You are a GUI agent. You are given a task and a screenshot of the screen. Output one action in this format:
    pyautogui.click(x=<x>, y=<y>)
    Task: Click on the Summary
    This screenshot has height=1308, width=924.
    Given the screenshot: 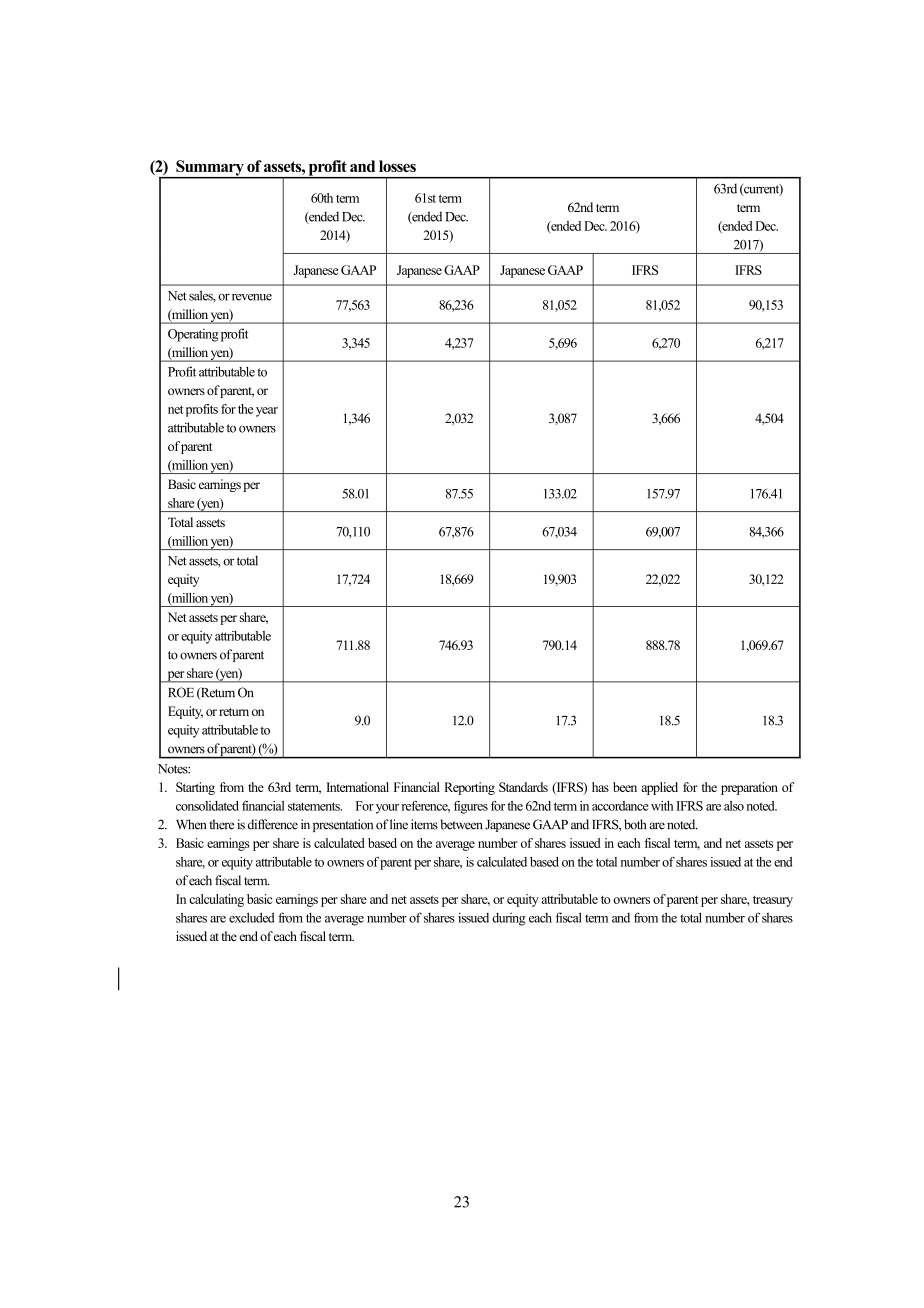 What is the action you would take?
    pyautogui.click(x=210, y=169)
